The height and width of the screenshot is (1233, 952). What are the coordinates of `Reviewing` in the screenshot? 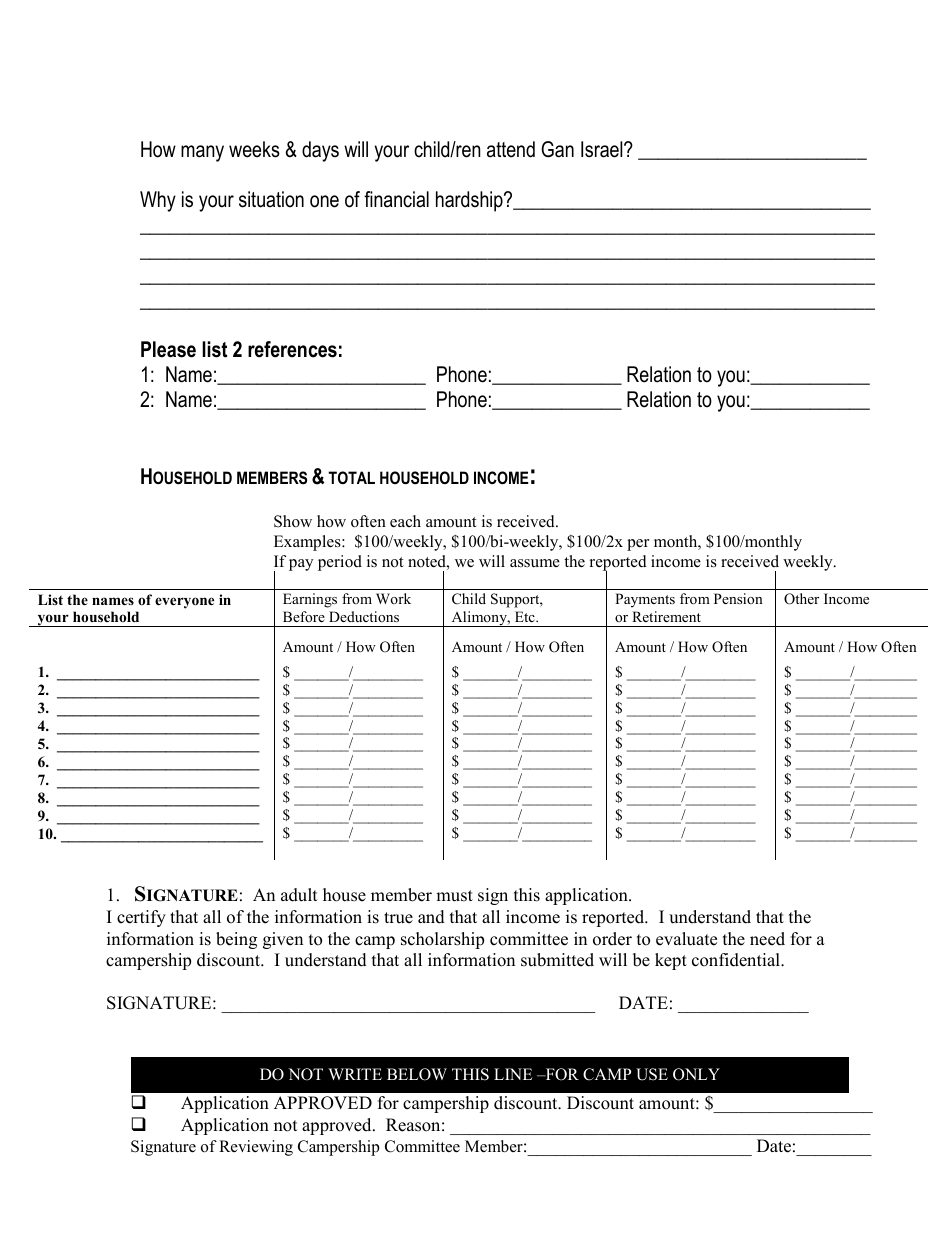 It's located at (256, 1148).
